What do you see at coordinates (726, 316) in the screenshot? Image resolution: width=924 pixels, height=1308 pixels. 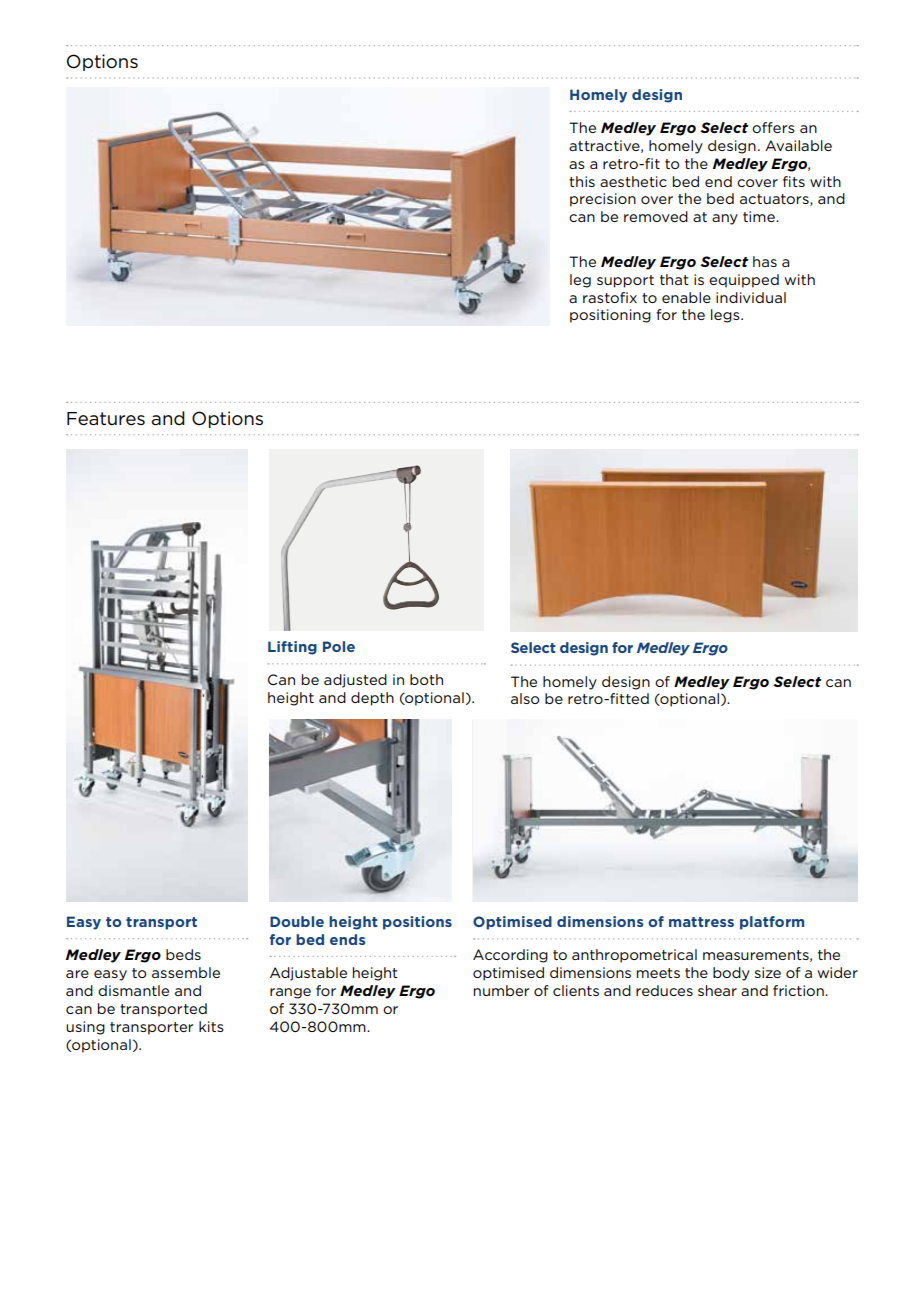 I see `legs` at bounding box center [726, 316].
